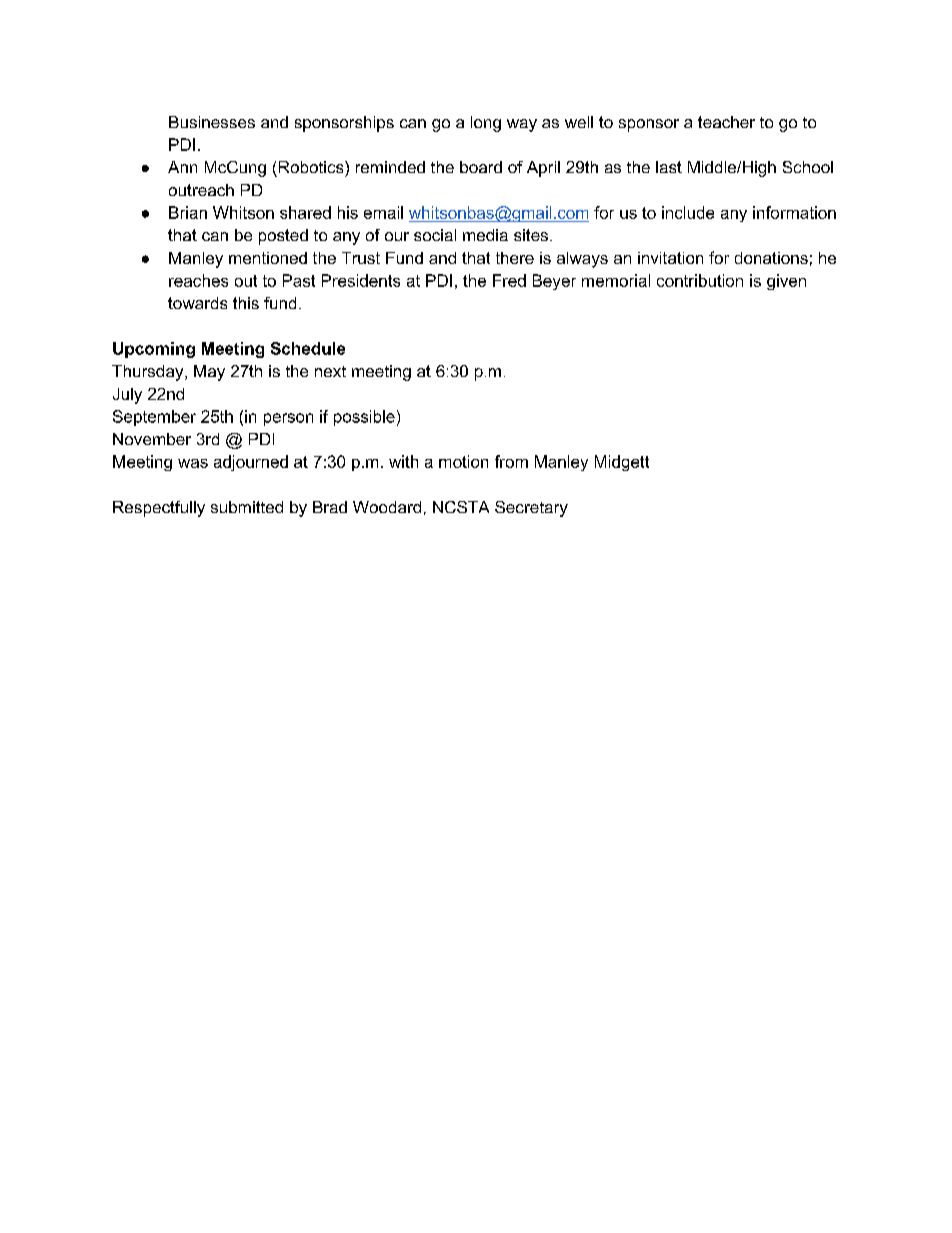 This screenshot has width=952, height=1233. I want to click on possible, so click(364, 418).
